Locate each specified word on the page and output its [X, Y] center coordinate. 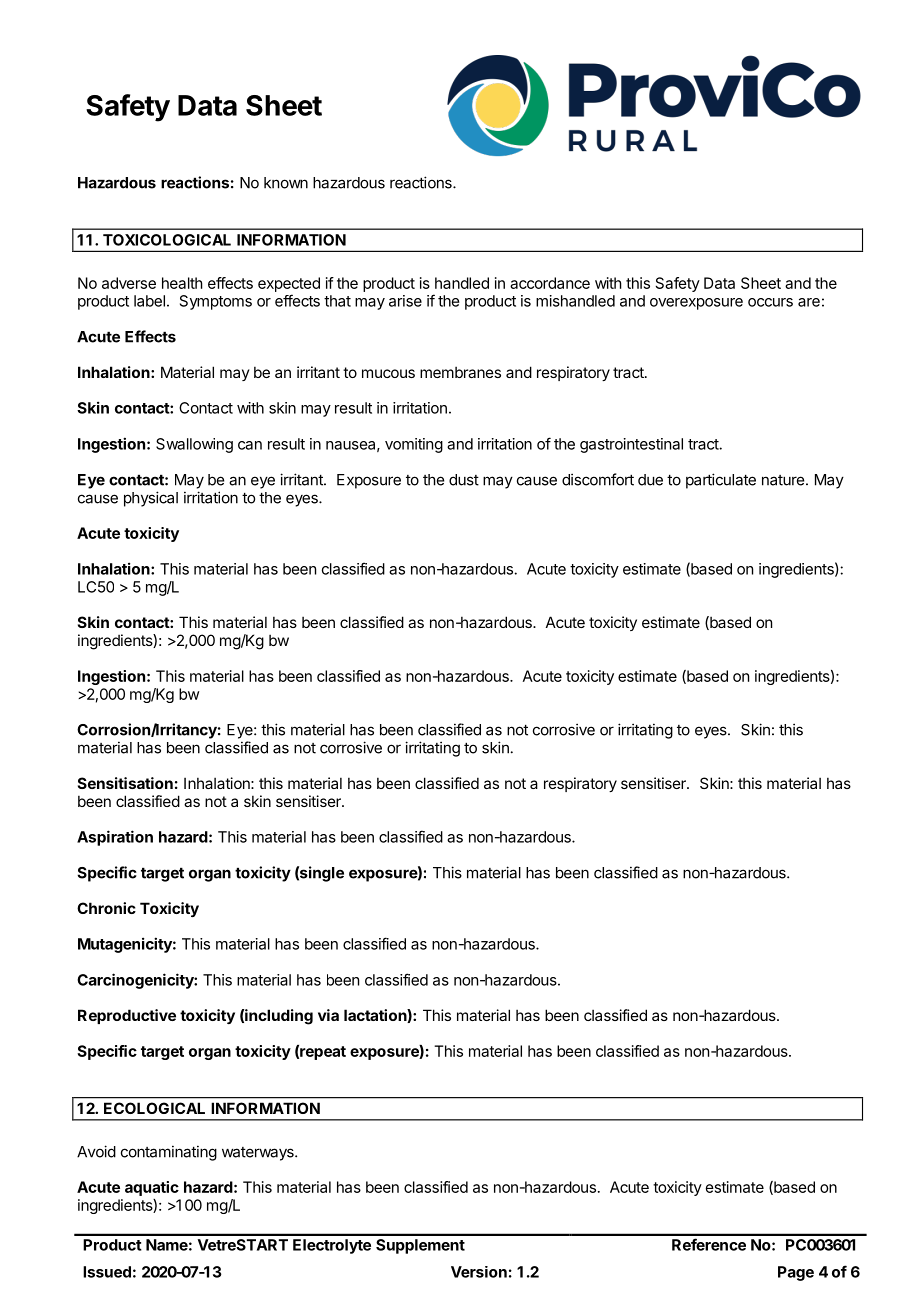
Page [796, 1273]
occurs [770, 302]
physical [151, 499]
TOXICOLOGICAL [167, 240]
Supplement [420, 1246]
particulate [721, 481]
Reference [709, 1244]
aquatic [152, 1188]
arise [405, 301]
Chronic [106, 908]
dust [464, 480]
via [328, 1015]
